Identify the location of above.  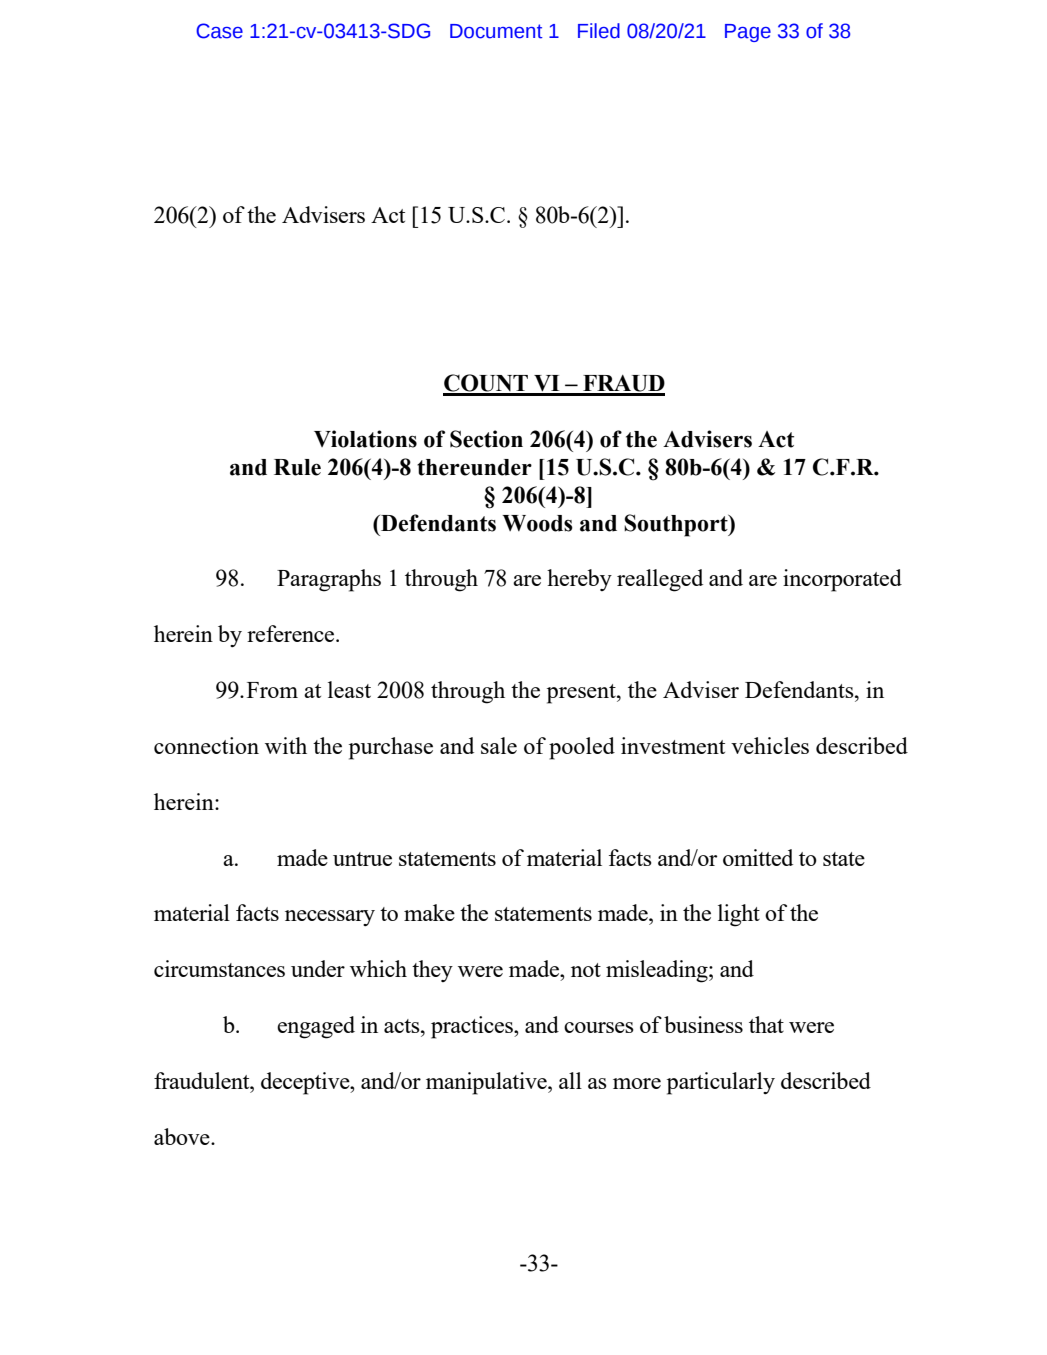
(183, 1136).
